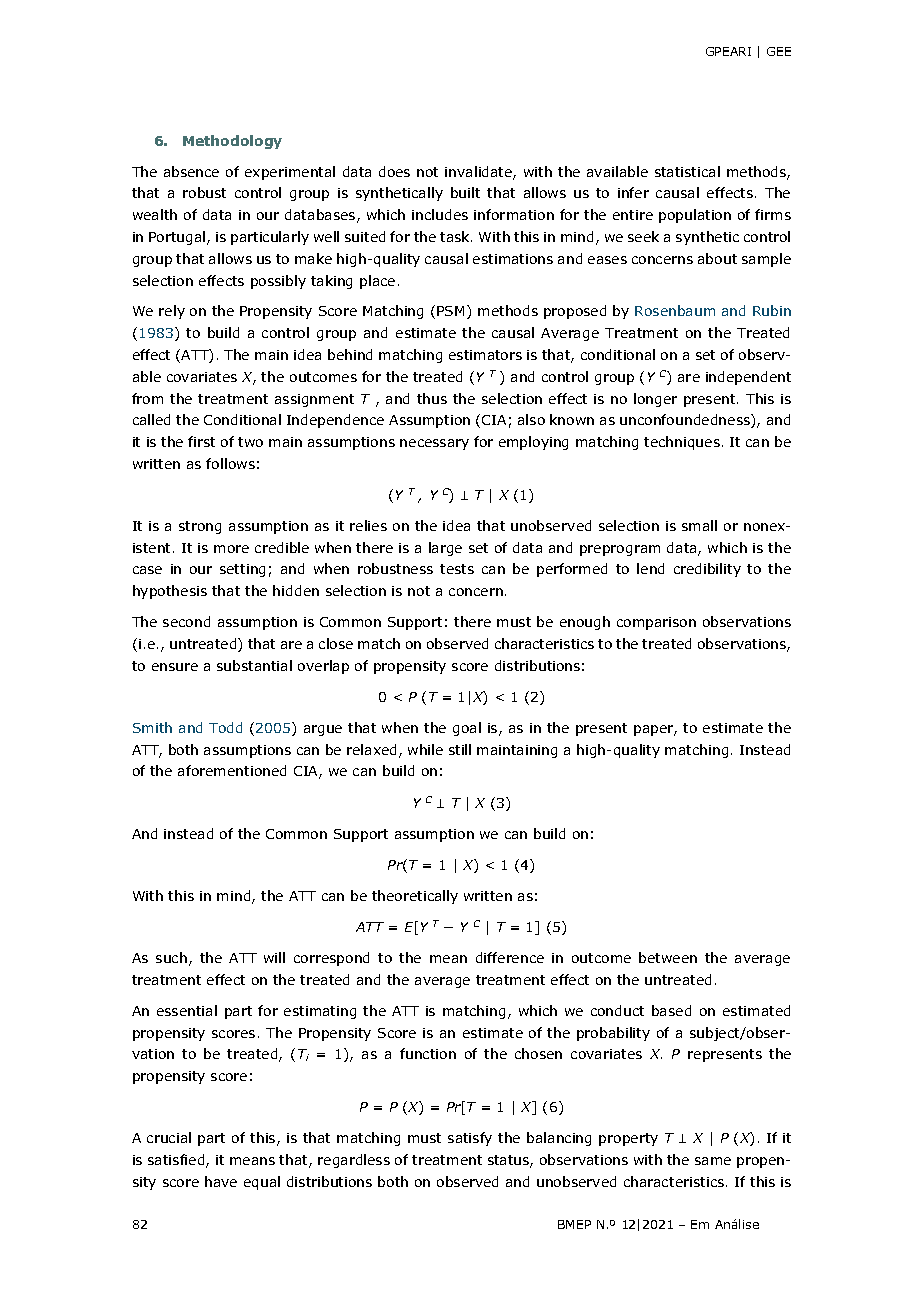 The height and width of the image is (1308, 924). I want to click on have, so click(221, 1181).
